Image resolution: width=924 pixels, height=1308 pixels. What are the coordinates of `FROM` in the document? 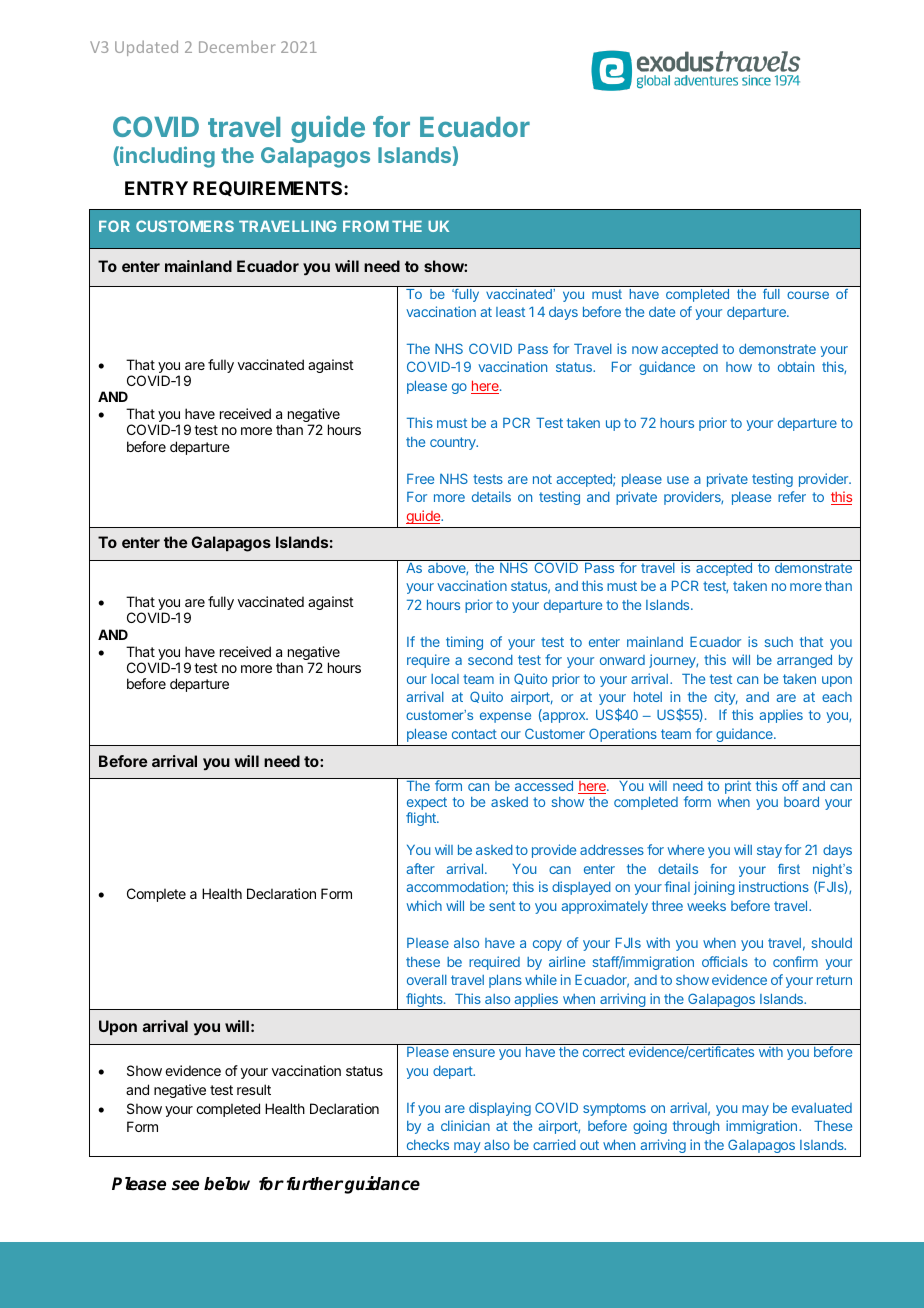 It's located at (366, 226).
